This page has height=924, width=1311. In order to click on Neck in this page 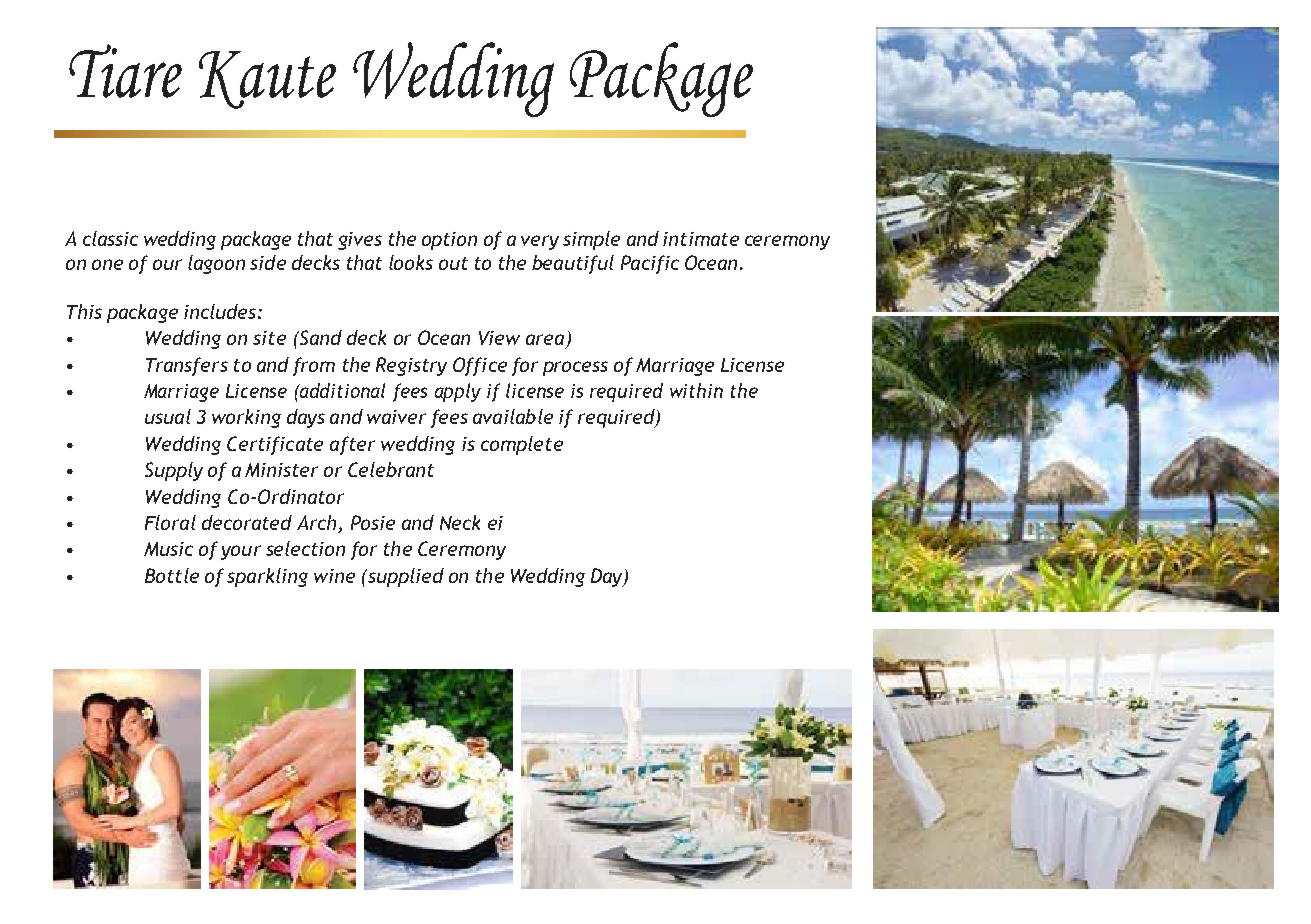, I will do `click(460, 522)`.
